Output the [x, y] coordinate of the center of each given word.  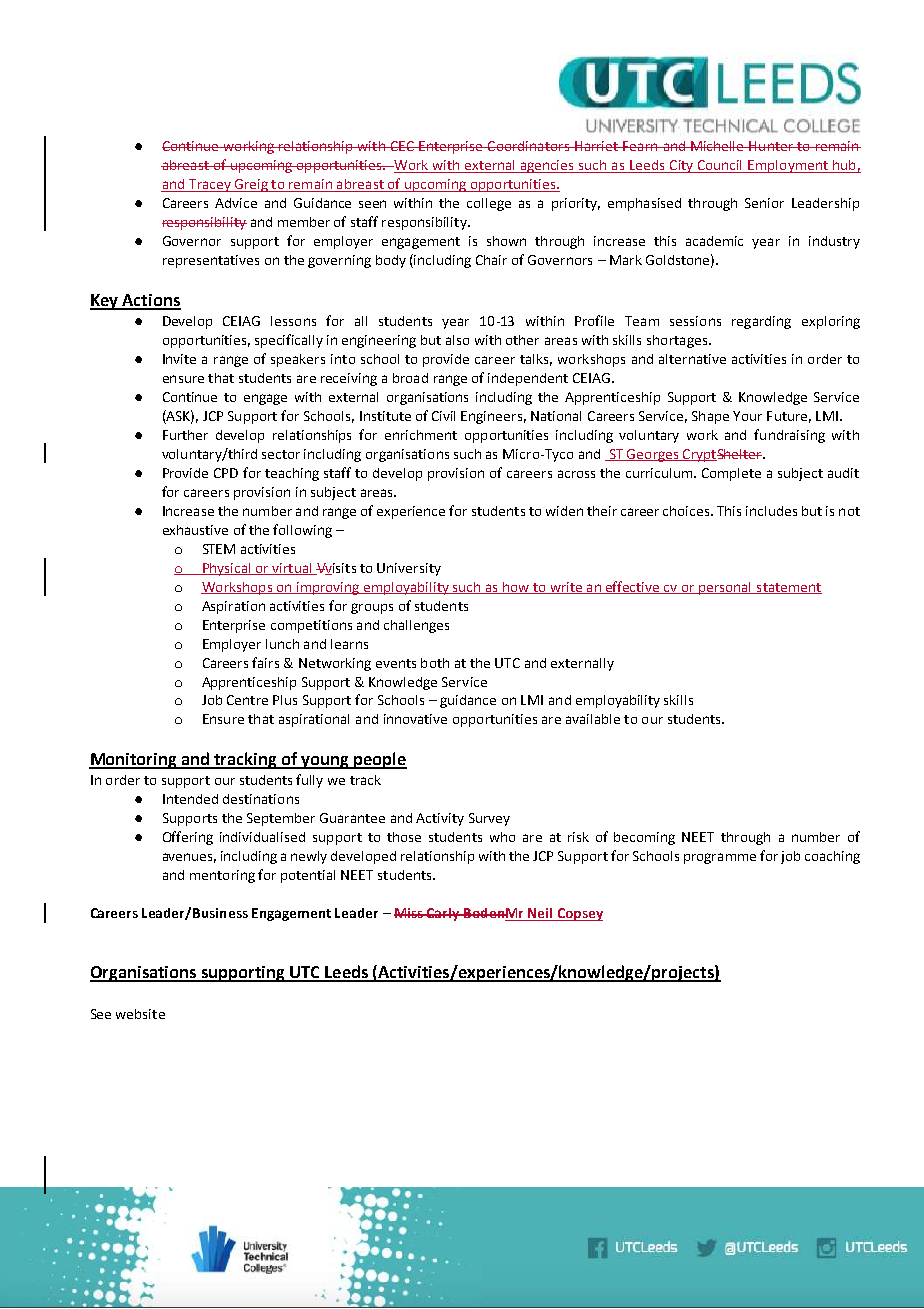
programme [720, 858]
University [409, 569]
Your [747, 416]
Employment [788, 166]
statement [788, 588]
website [140, 1014]
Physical [227, 569]
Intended [190, 799]
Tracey [210, 185]
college [489, 204]
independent [528, 379]
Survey [489, 819]
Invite [179, 359]
